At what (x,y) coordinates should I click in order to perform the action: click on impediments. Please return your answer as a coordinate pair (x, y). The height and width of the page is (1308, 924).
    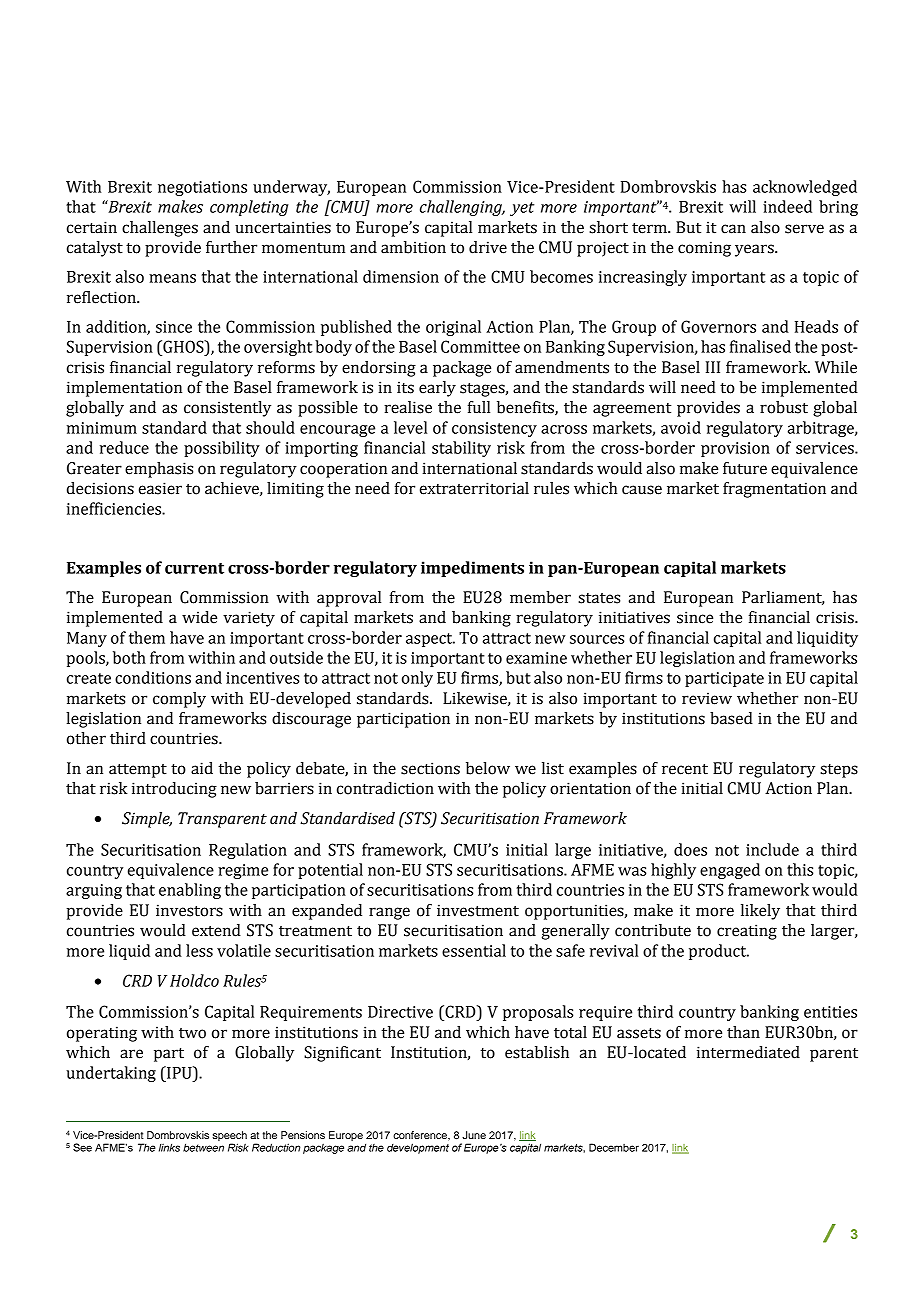
    Looking at the image, I should click on (472, 569).
